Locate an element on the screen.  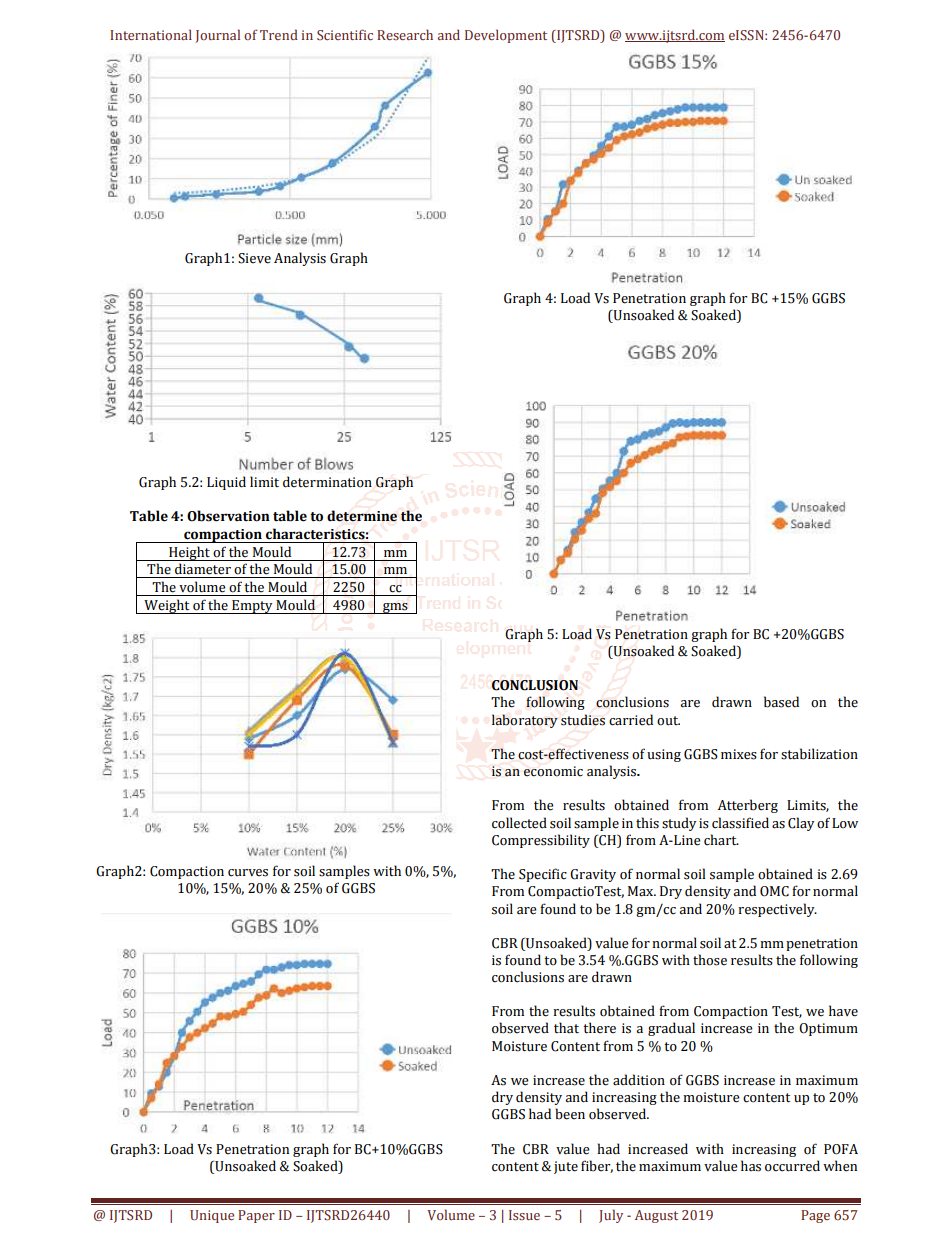
Unique is located at coordinates (212, 1216).
